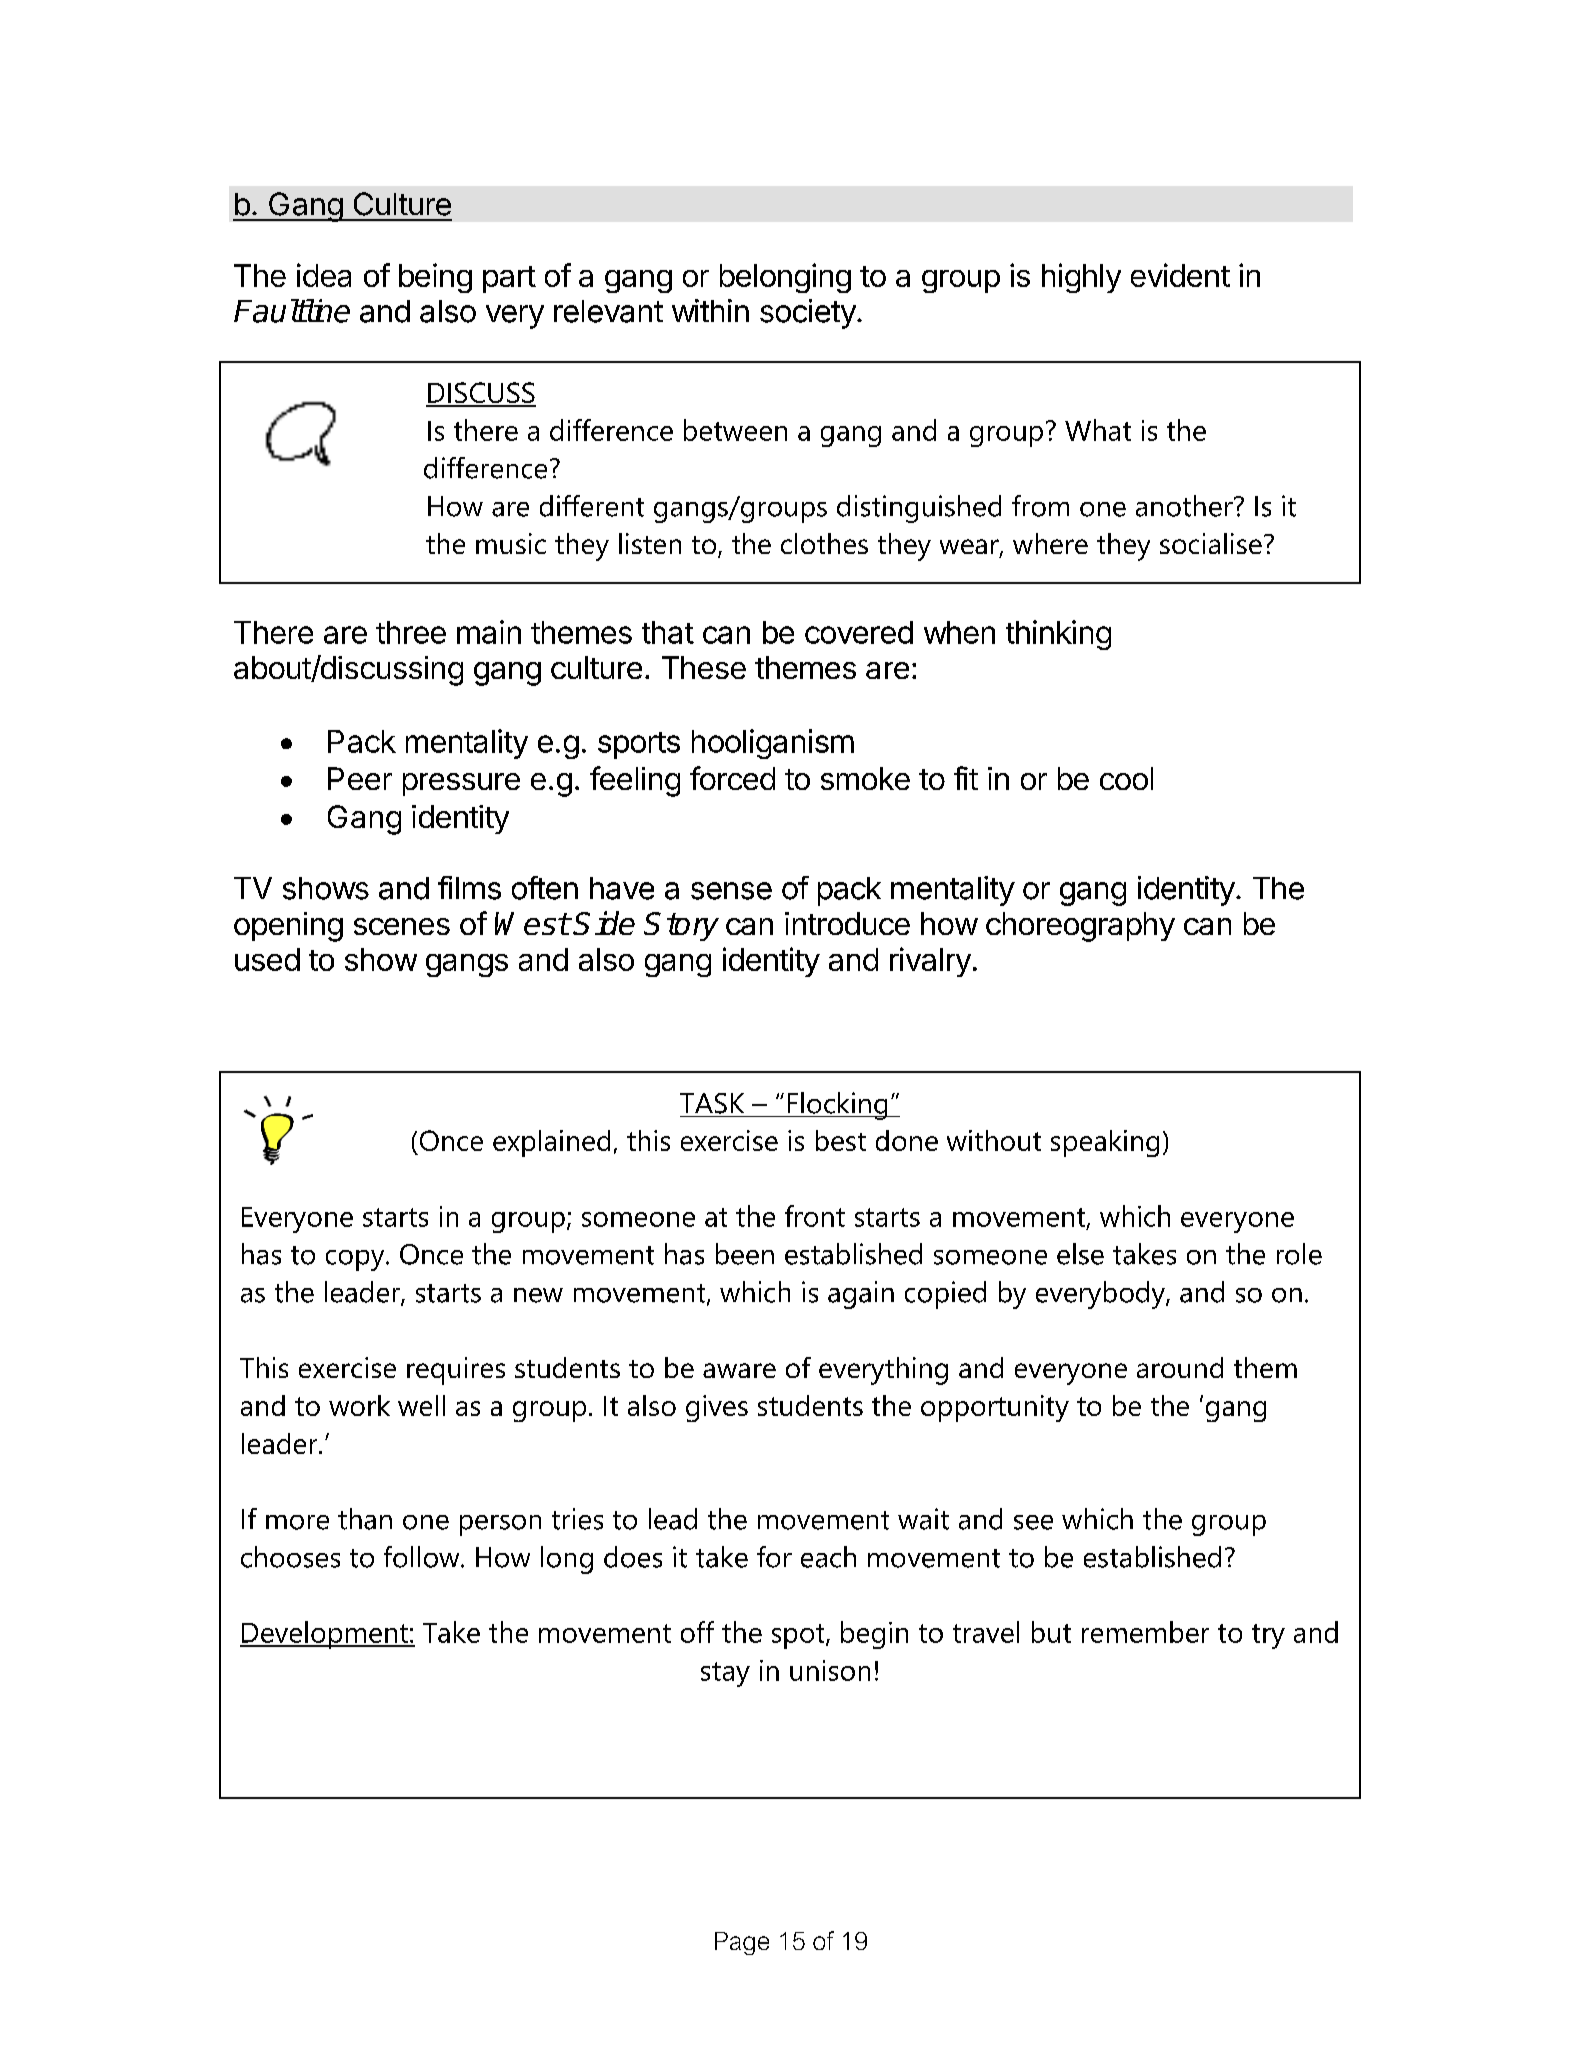  I want to click on aware, so click(739, 1370).
